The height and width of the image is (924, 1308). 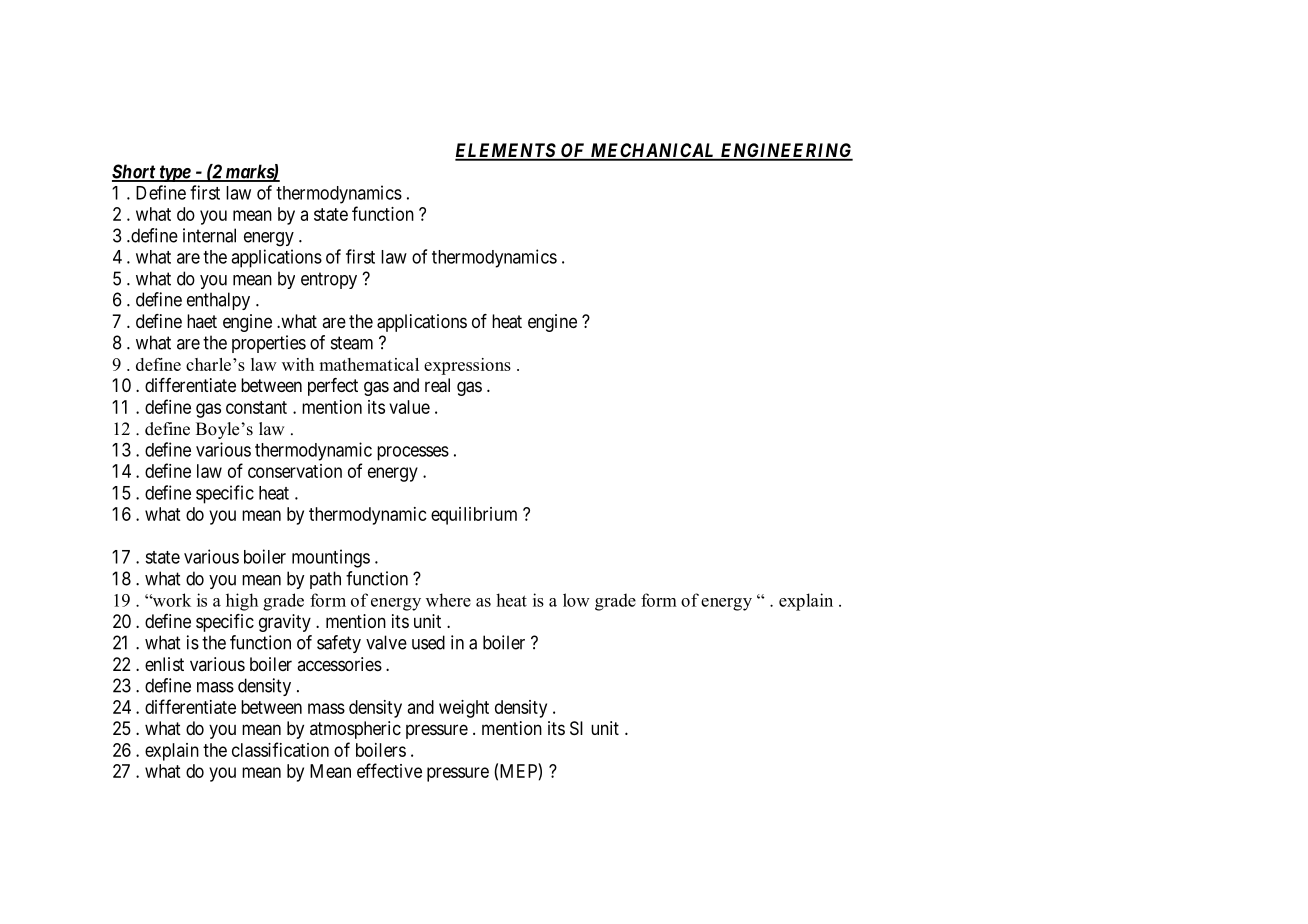 What do you see at coordinates (280, 749) in the image?
I see `classification` at bounding box center [280, 749].
